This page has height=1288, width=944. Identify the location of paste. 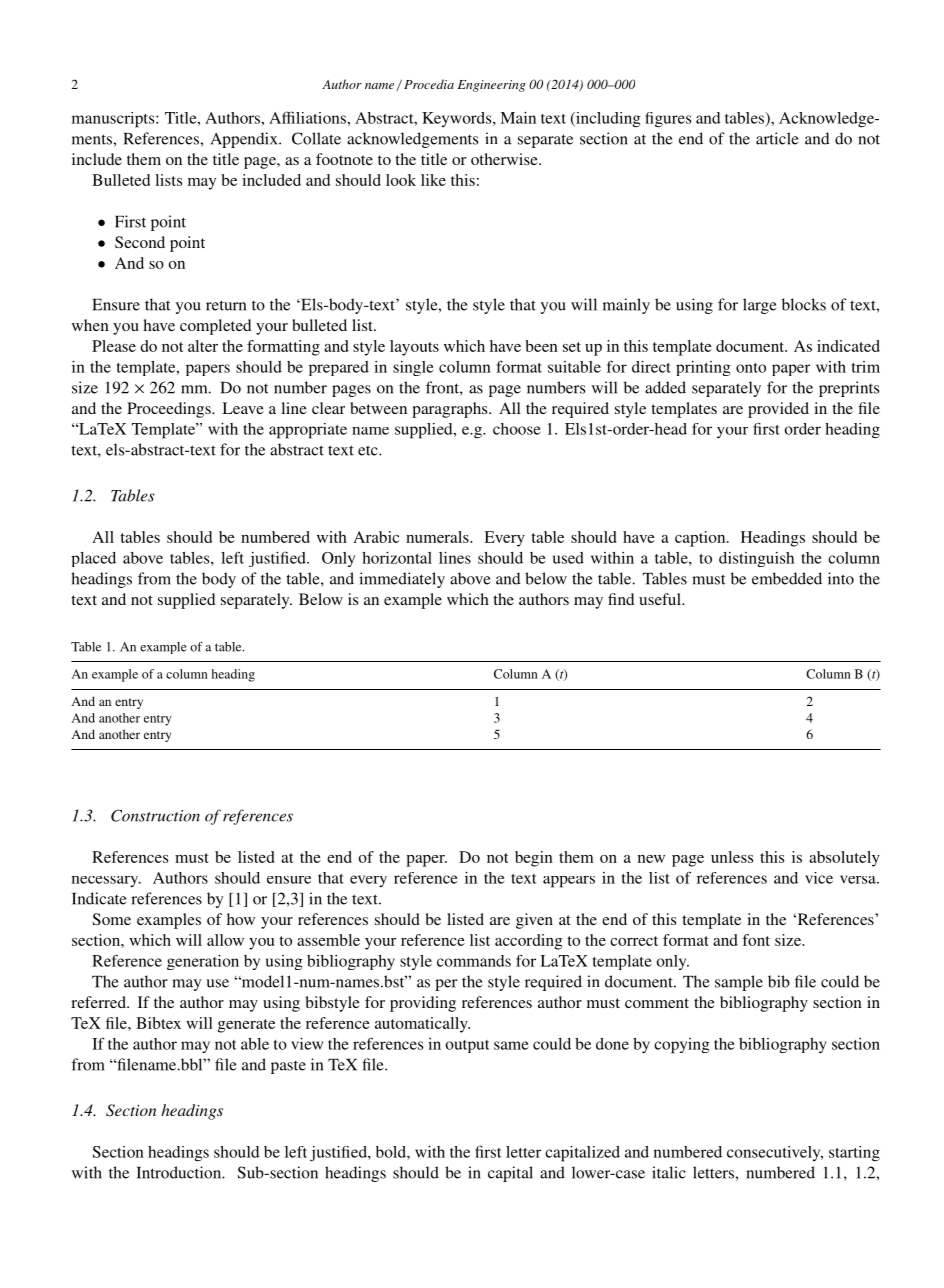
(288, 1067).
